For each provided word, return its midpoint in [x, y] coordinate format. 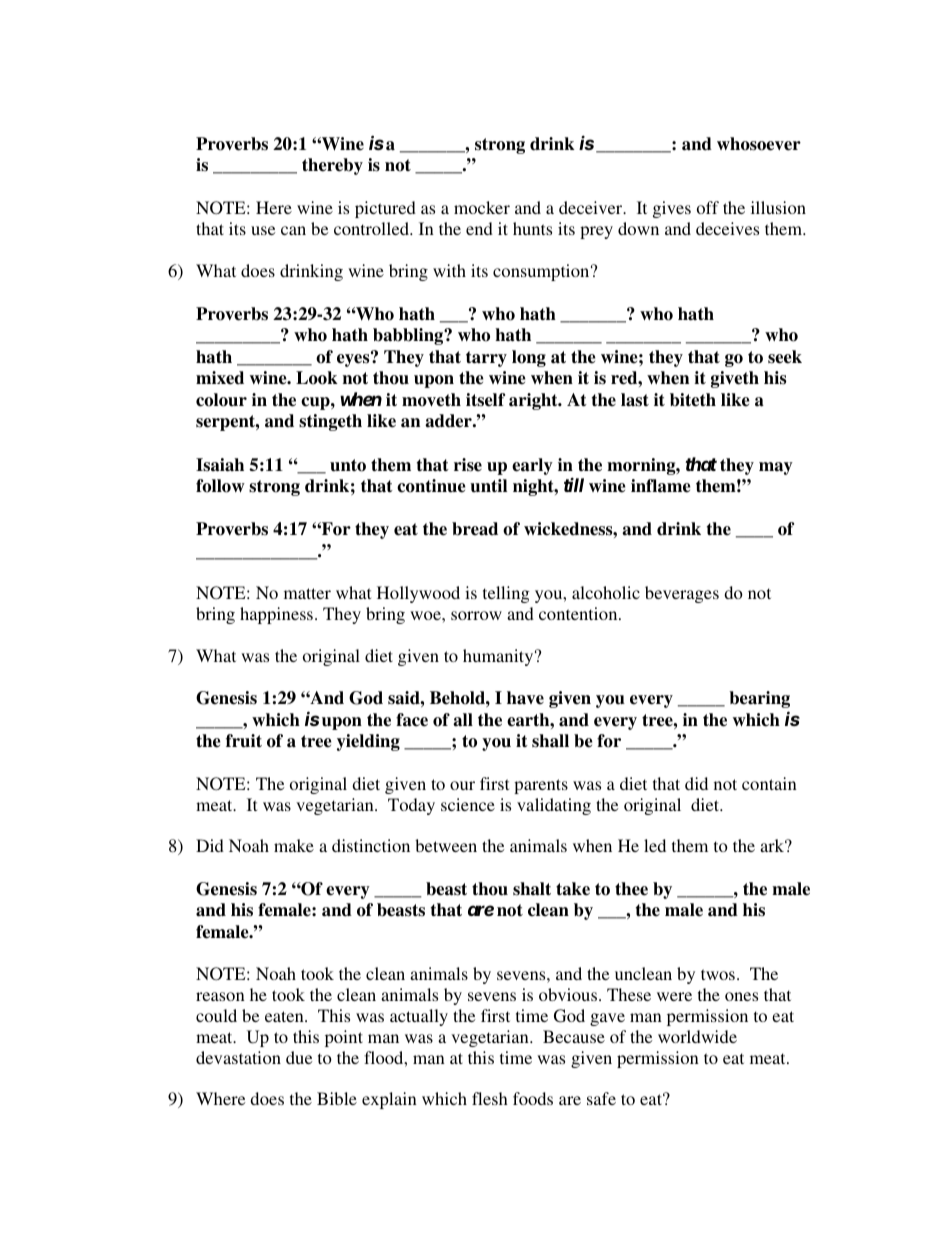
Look [317, 378]
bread [475, 529]
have [525, 698]
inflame [661, 486]
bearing [759, 699]
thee [631, 889]
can [293, 230]
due [299, 1057]
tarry [486, 359]
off [708, 207]
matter [307, 593]
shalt [532, 889]
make [294, 845]
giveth [735, 379]
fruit [244, 741]
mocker [482, 207]
